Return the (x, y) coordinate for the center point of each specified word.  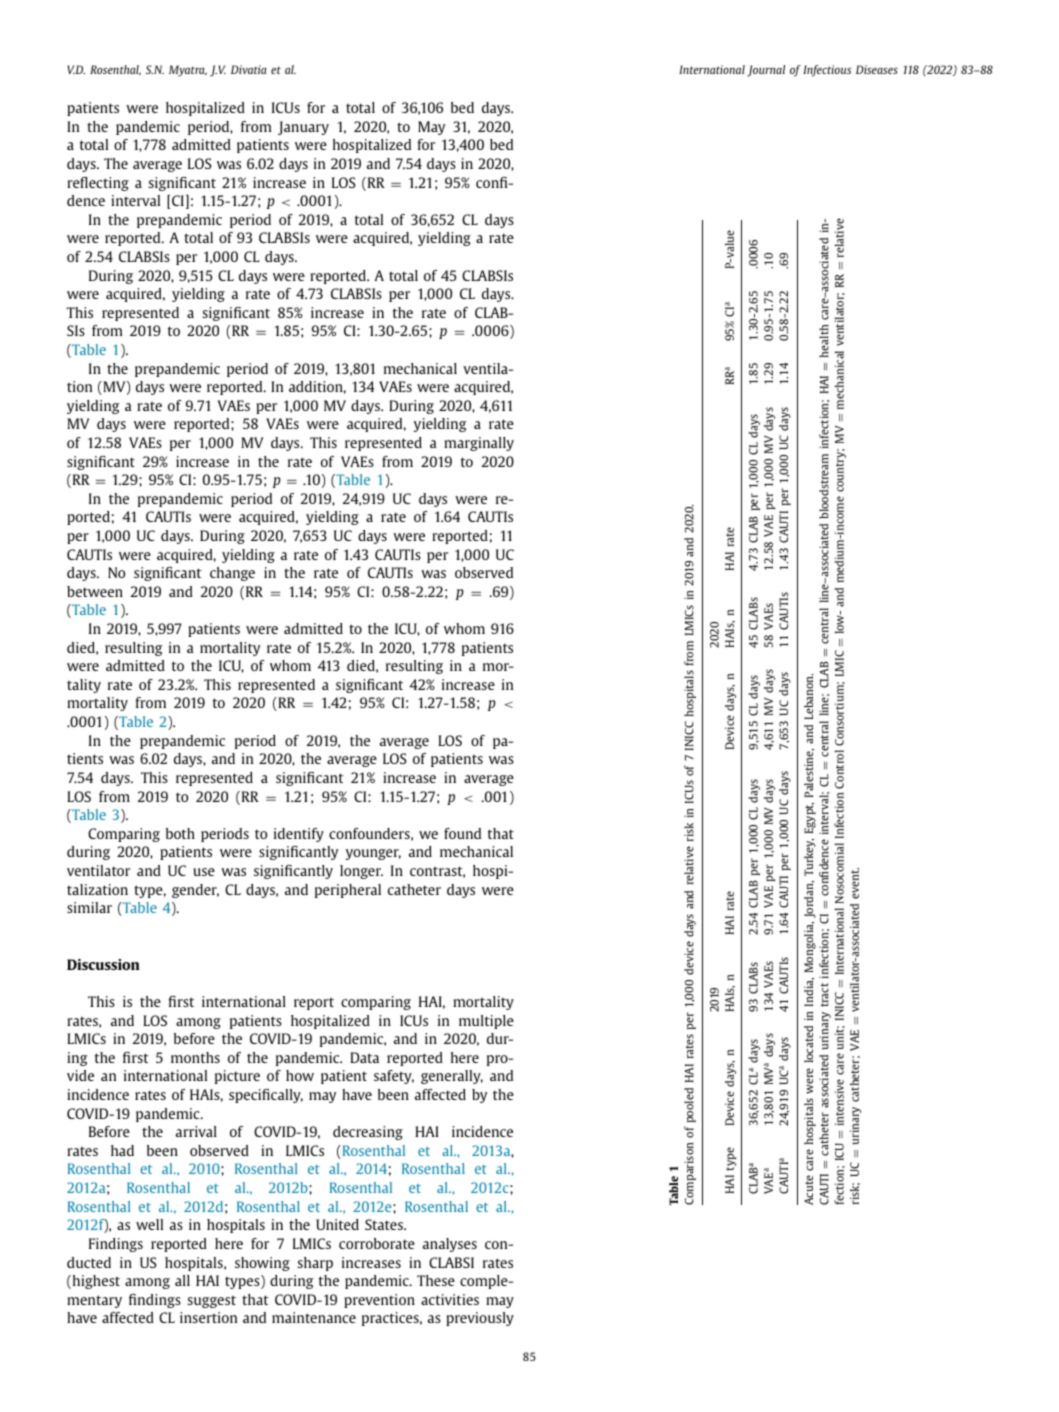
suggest (211, 1301)
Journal (766, 71)
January (303, 128)
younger (373, 854)
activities (450, 1299)
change (232, 574)
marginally (479, 444)
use (204, 872)
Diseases (877, 69)
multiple (486, 1022)
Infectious (827, 71)
